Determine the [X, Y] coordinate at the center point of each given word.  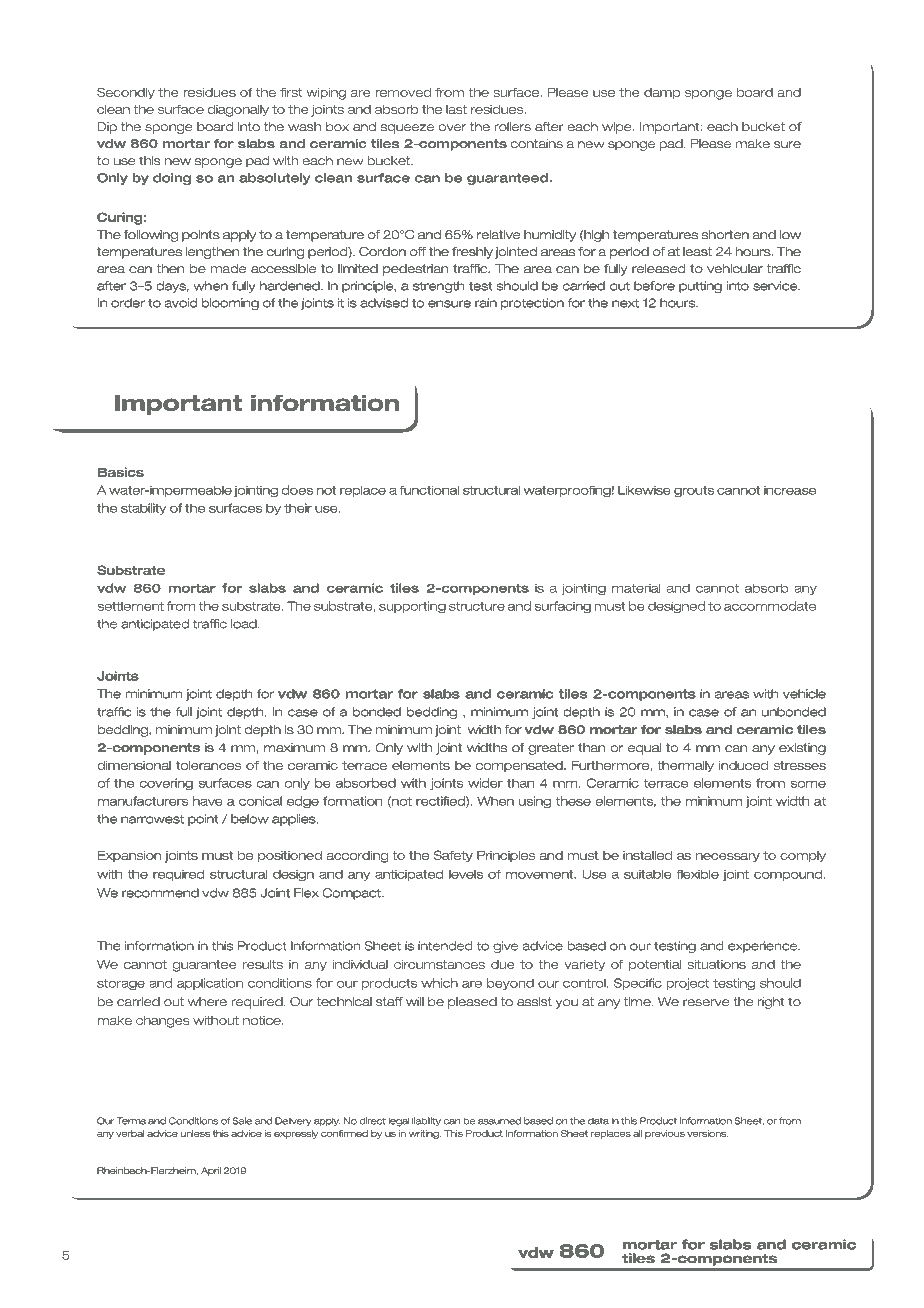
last [456, 109]
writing [425, 1134]
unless [195, 1133]
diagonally [238, 111]
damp [662, 94]
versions [707, 1133]
